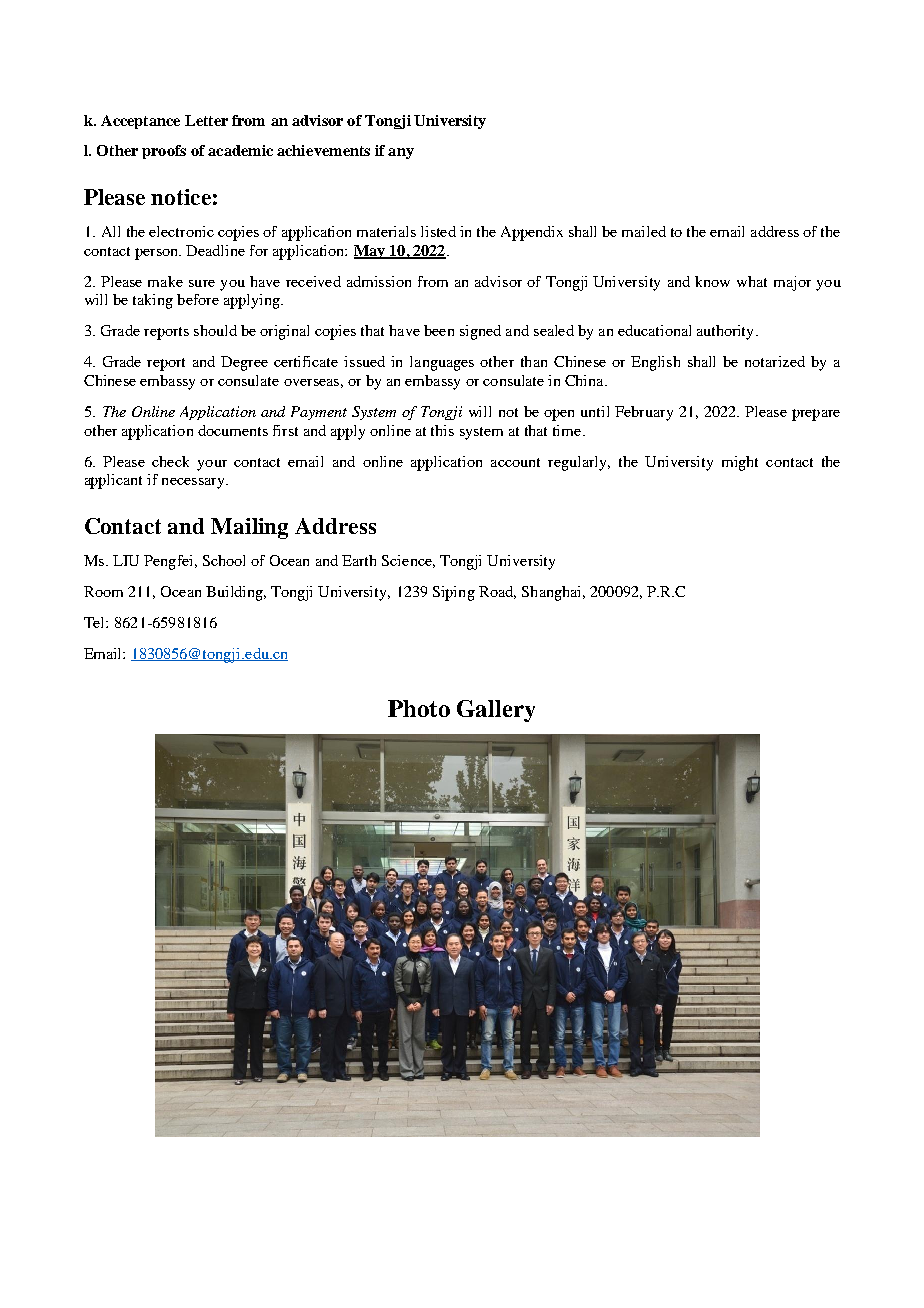  What do you see at coordinates (496, 711) in the image?
I see `Gallery` at bounding box center [496, 711].
